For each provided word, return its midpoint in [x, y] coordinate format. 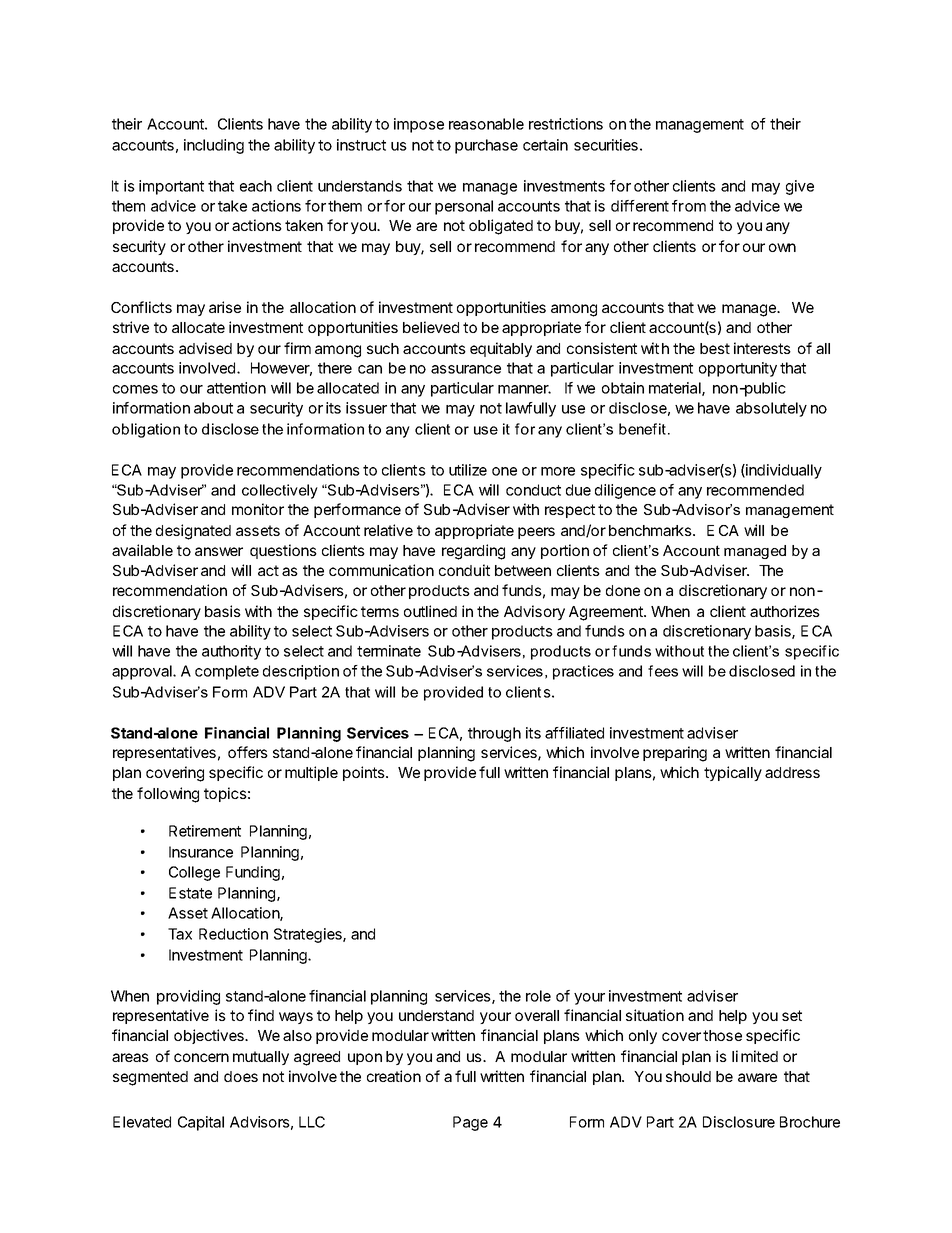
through [494, 734]
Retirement [205, 831]
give [800, 187]
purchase [486, 146]
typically [733, 773]
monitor [258, 509]
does [241, 1076]
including [214, 146]
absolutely [771, 409]
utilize [468, 470]
